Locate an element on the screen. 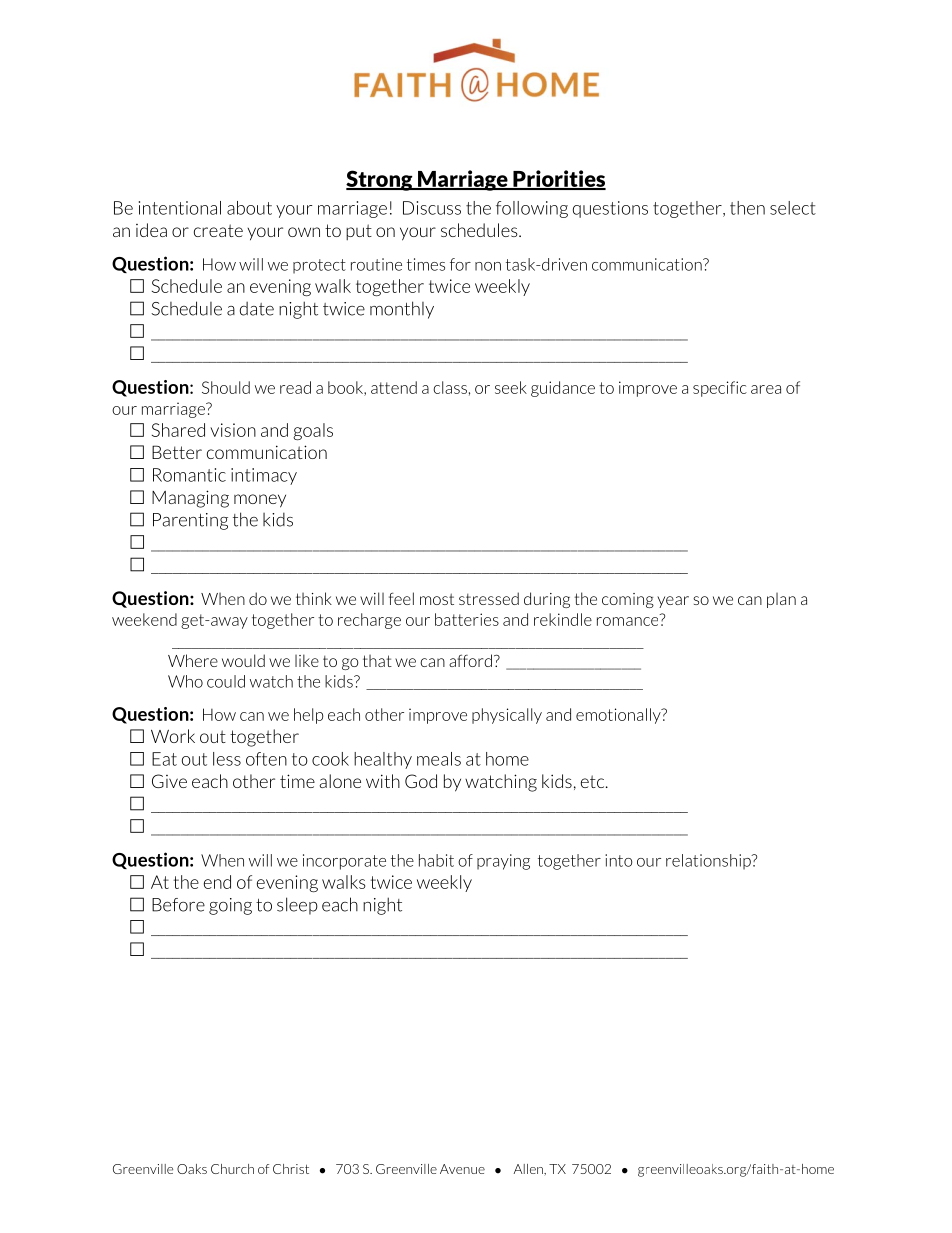  Avenue is located at coordinates (462, 1169).
